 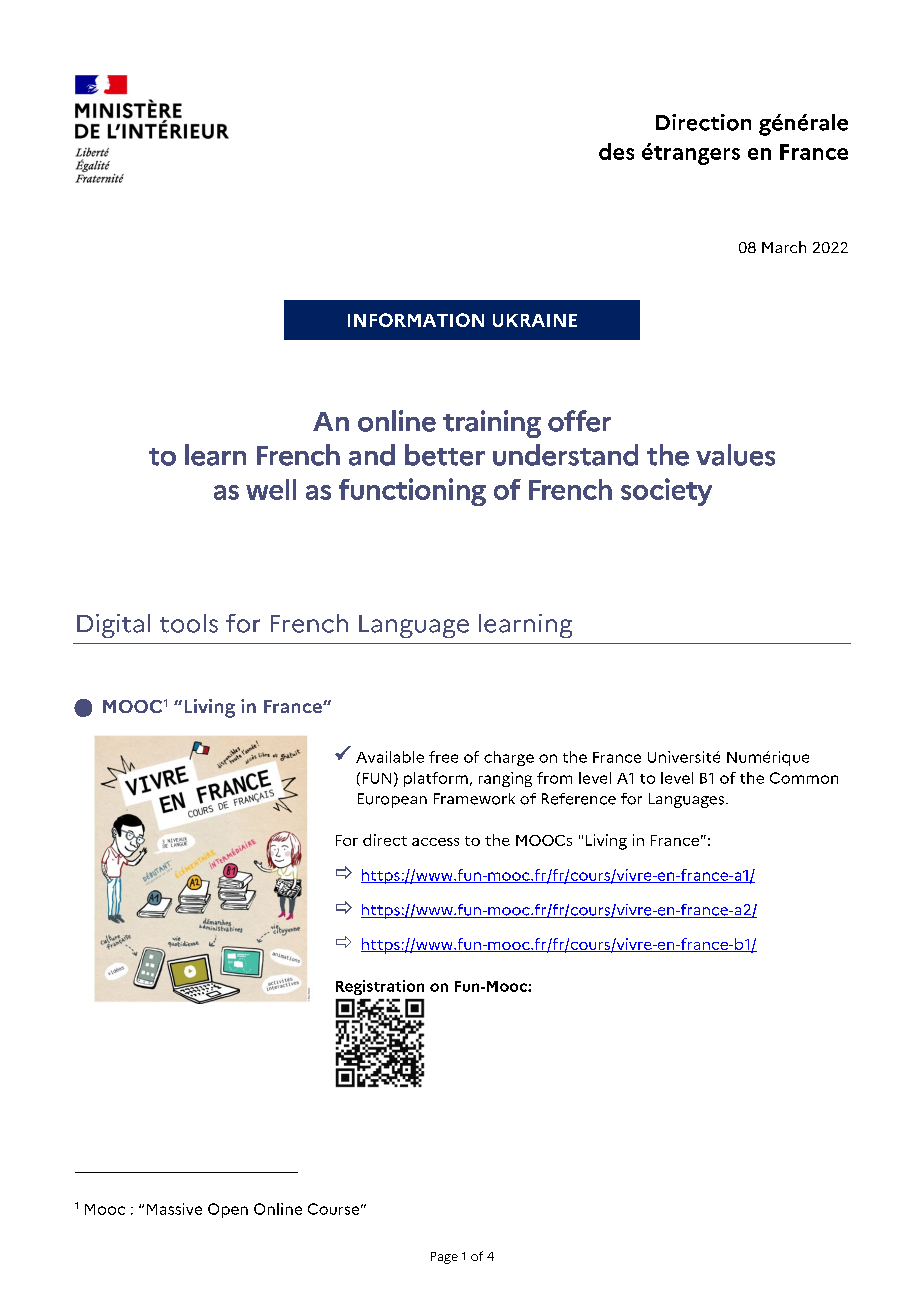 I want to click on INFORMATION, so click(x=416, y=320).
